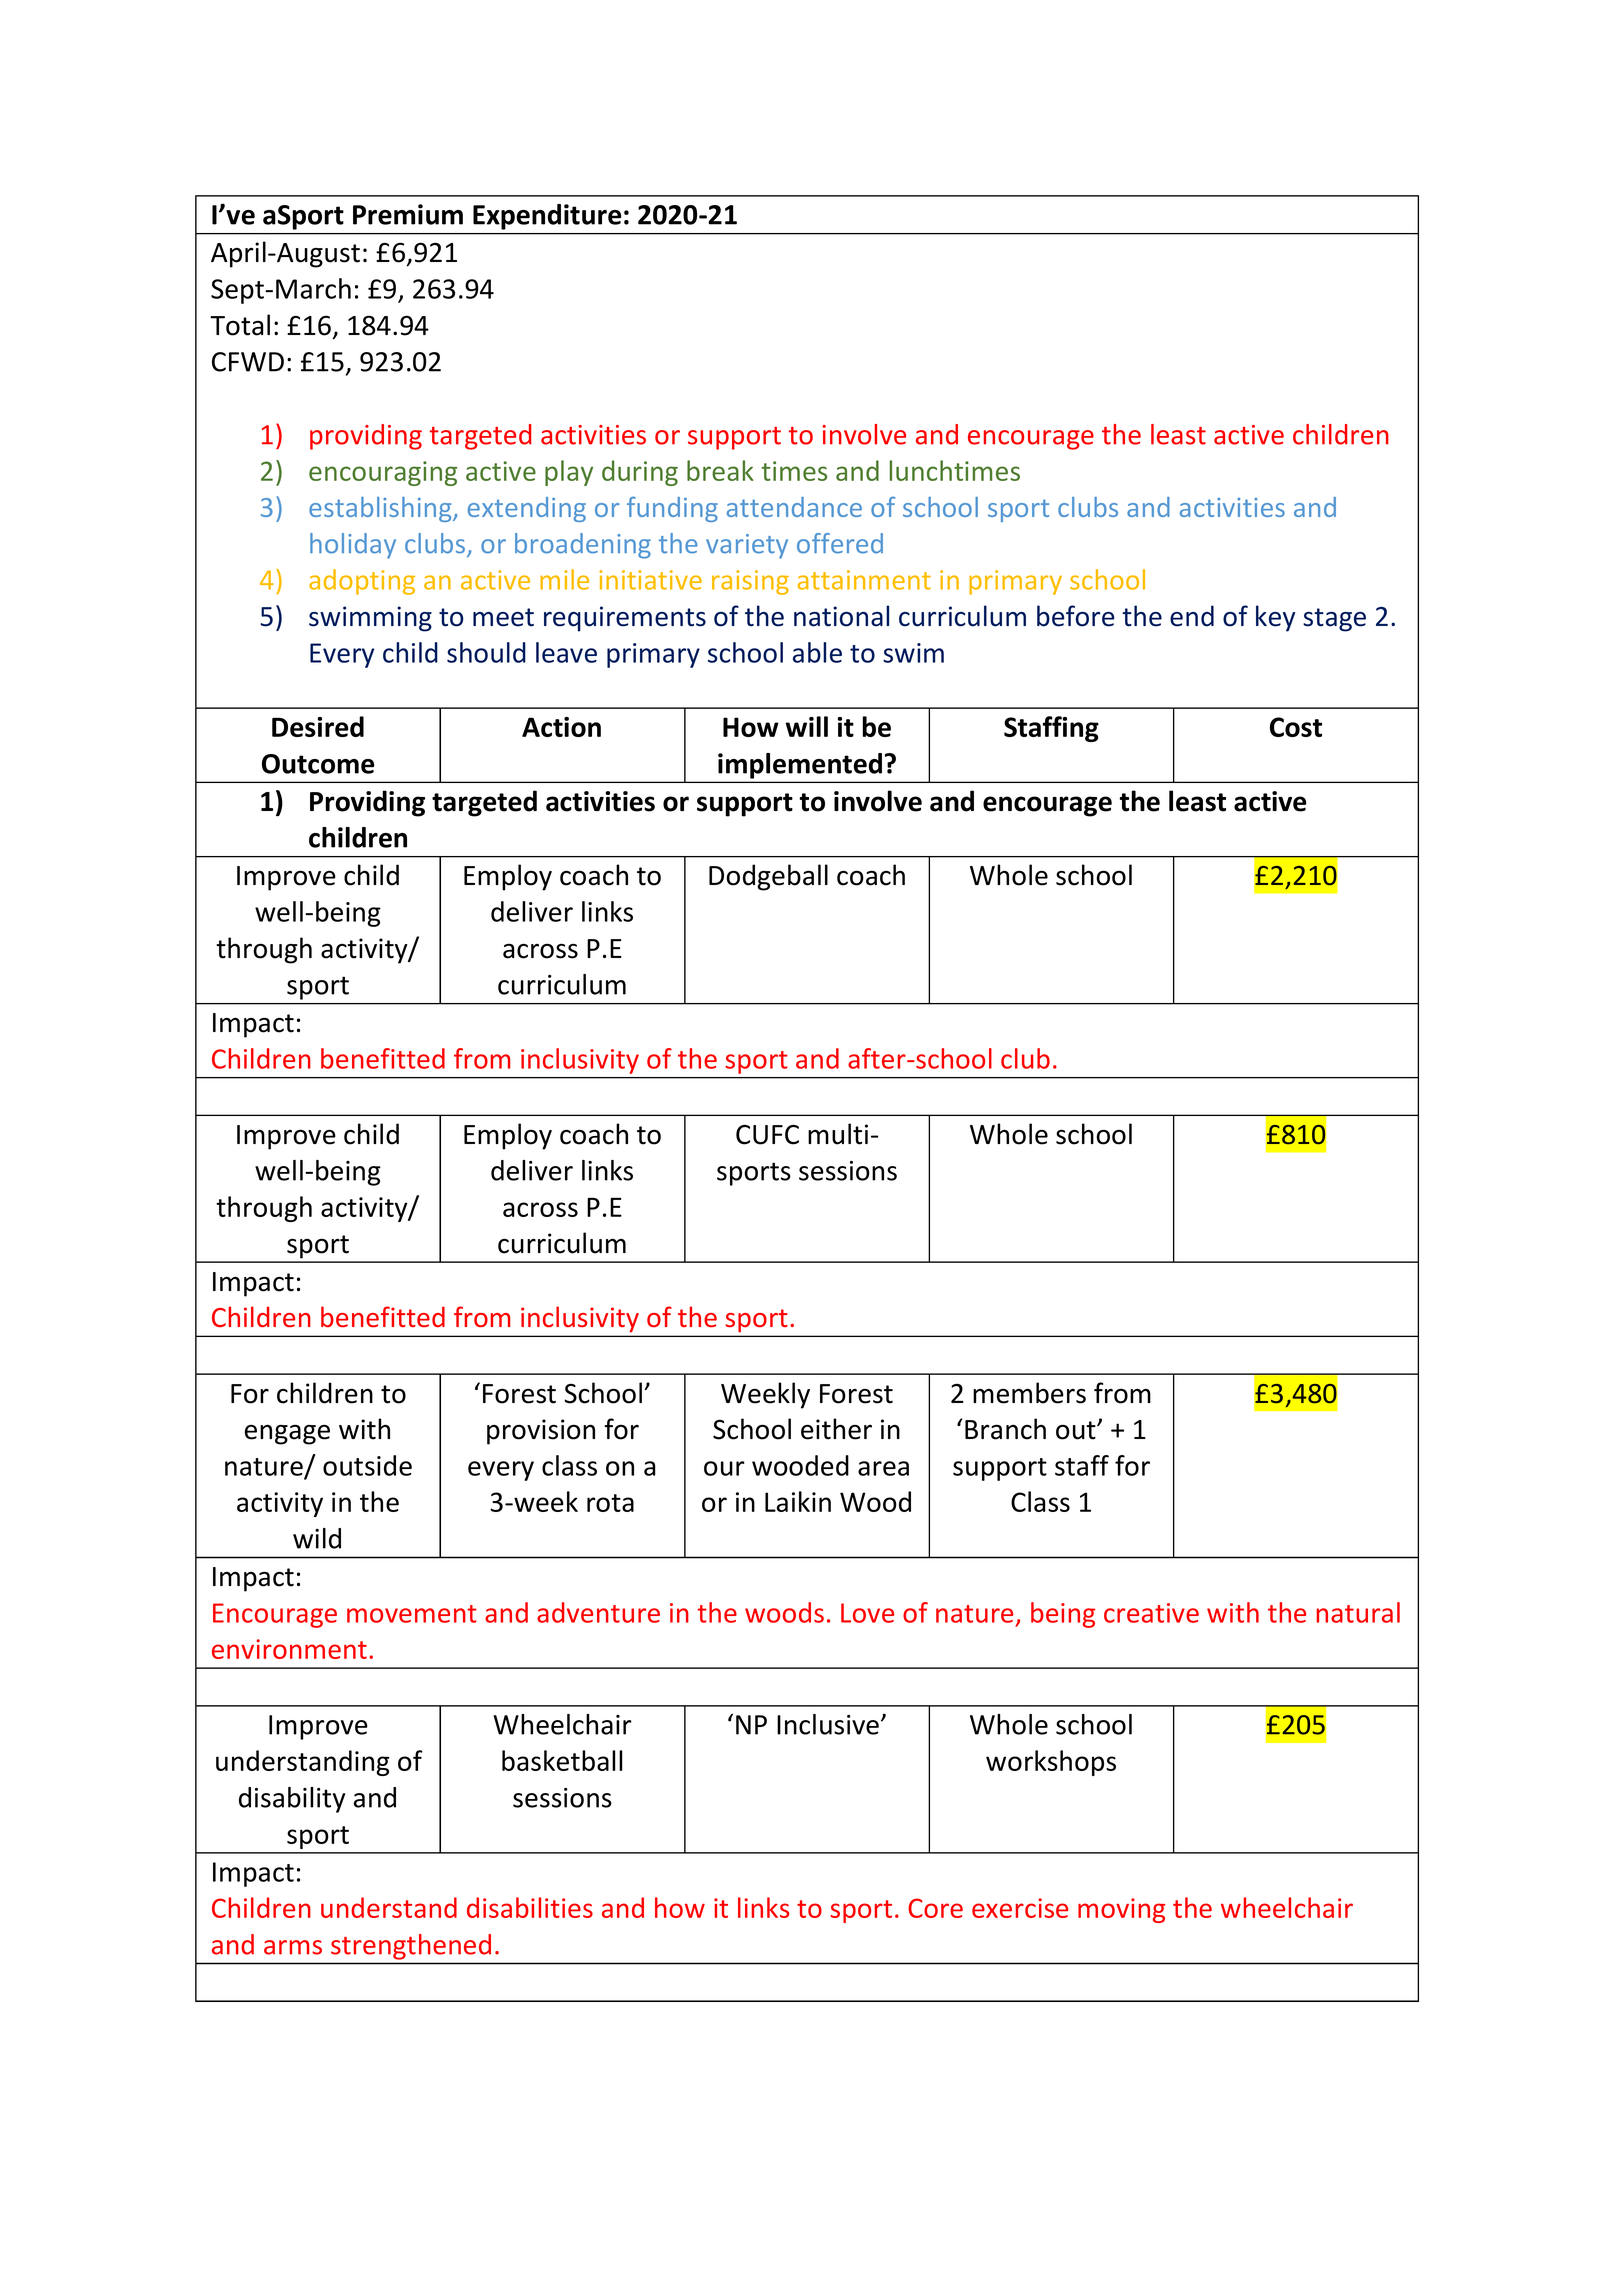  Describe the element at coordinates (836, 1429) in the screenshot. I see `either` at that location.
